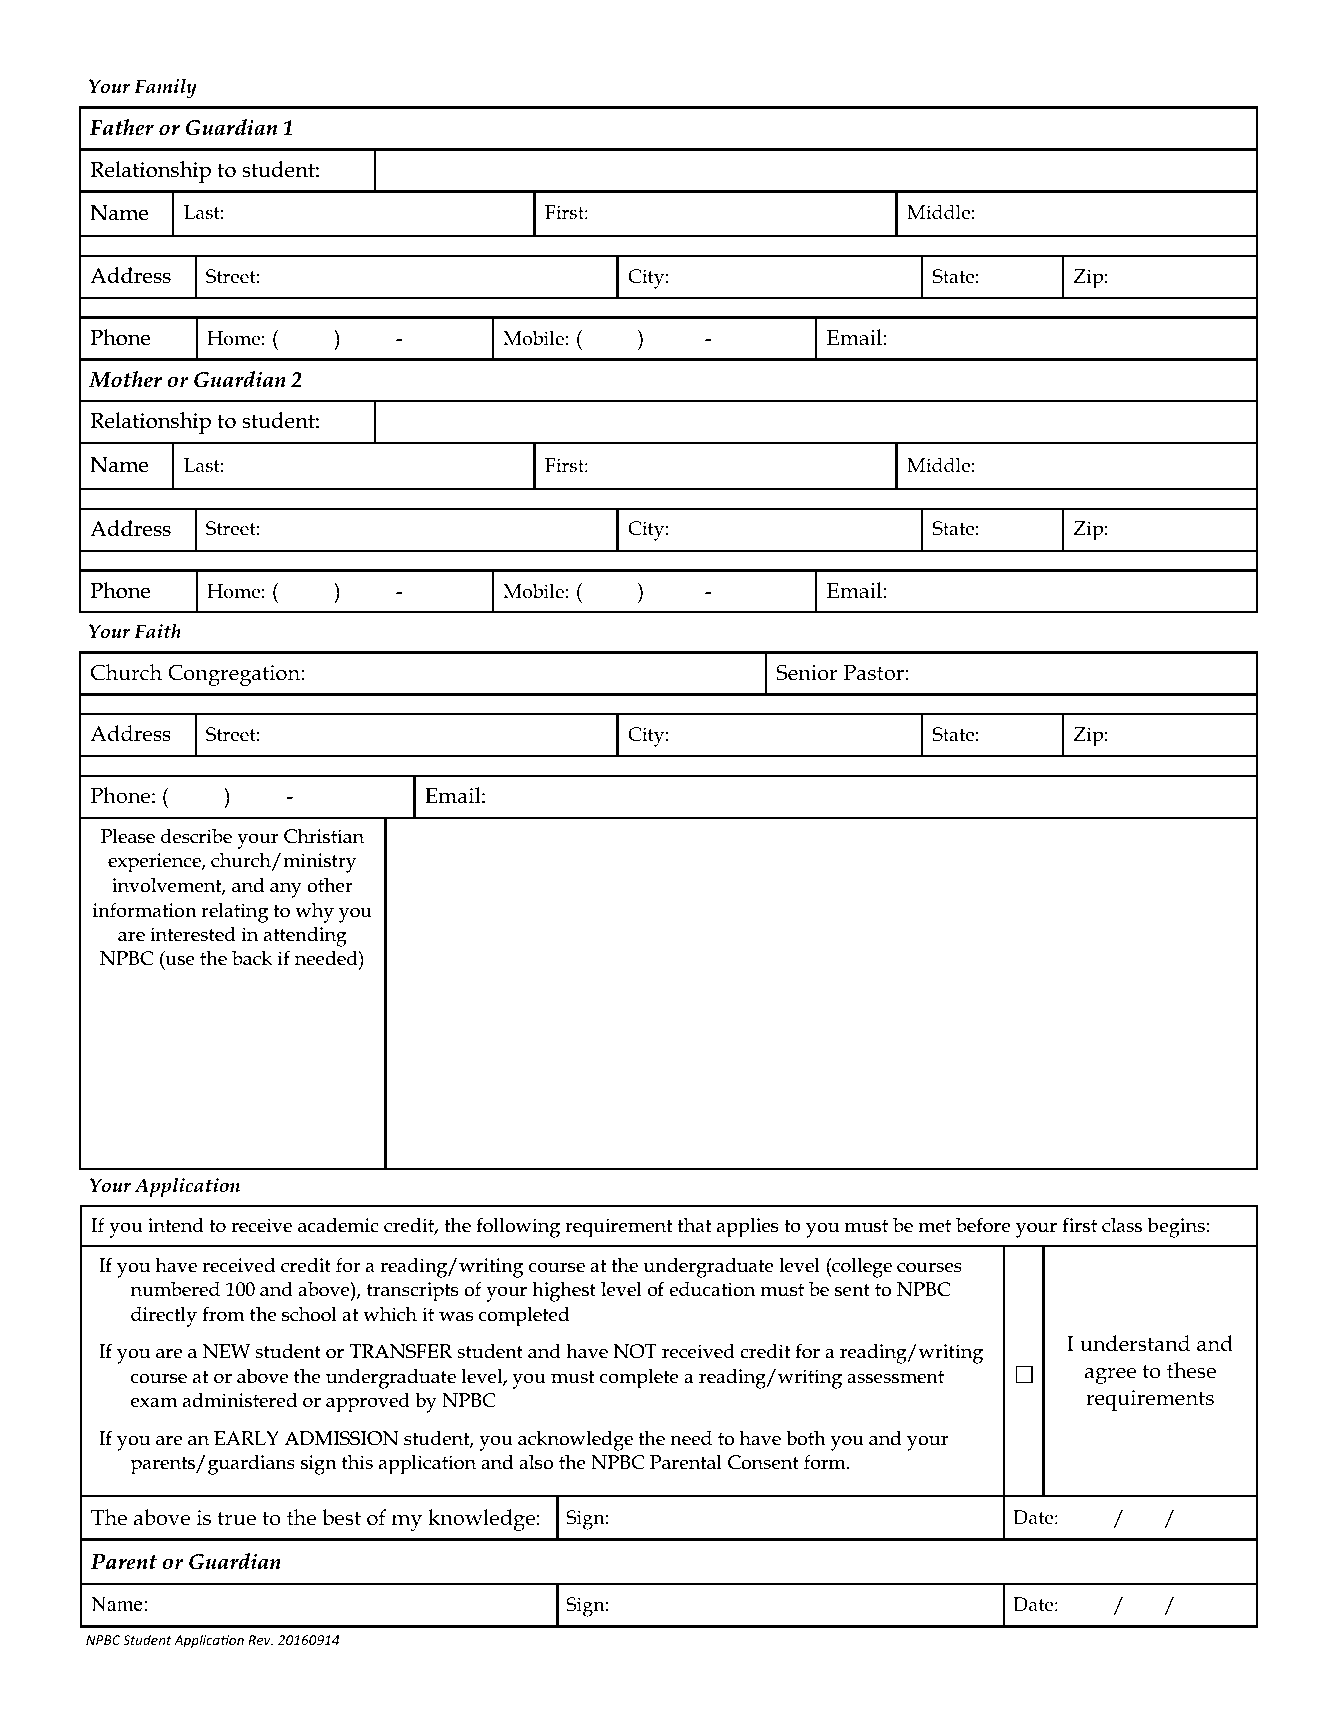 The width and height of the page is (1337, 1730). What do you see at coordinates (305, 937) in the page?
I see `attending` at bounding box center [305, 937].
